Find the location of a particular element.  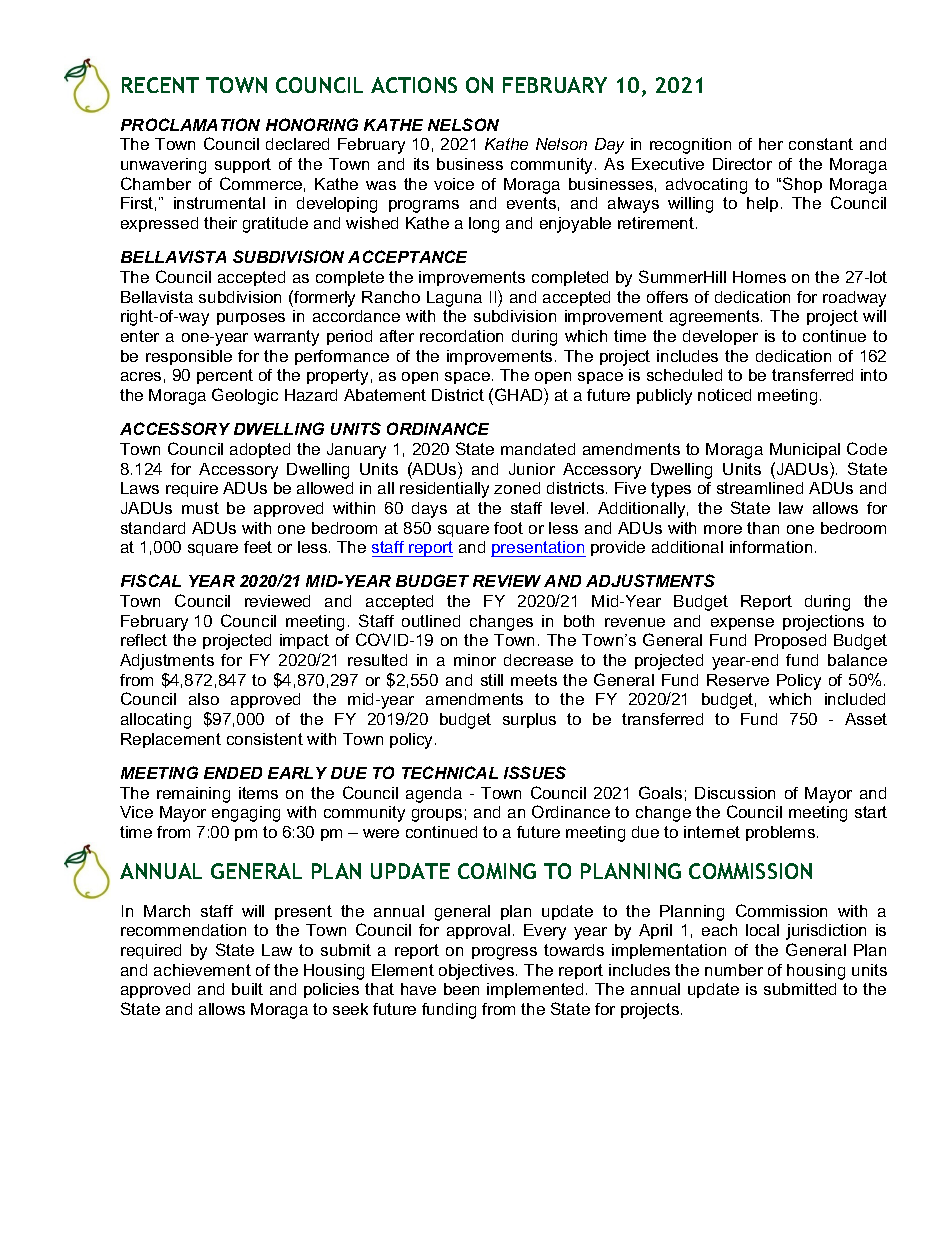

feet is located at coordinates (258, 547).
